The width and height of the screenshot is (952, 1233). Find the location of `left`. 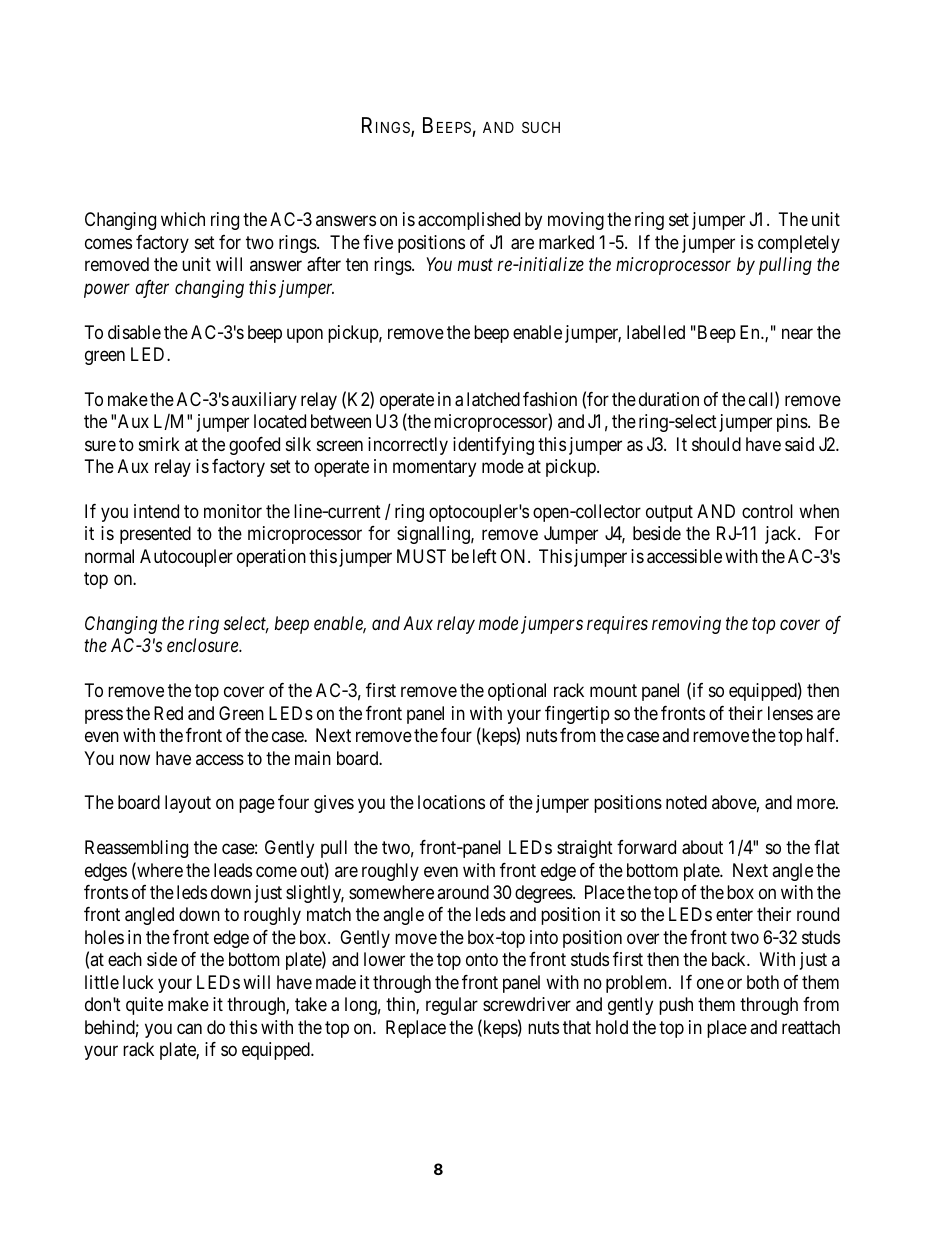

left is located at coordinates (485, 556).
